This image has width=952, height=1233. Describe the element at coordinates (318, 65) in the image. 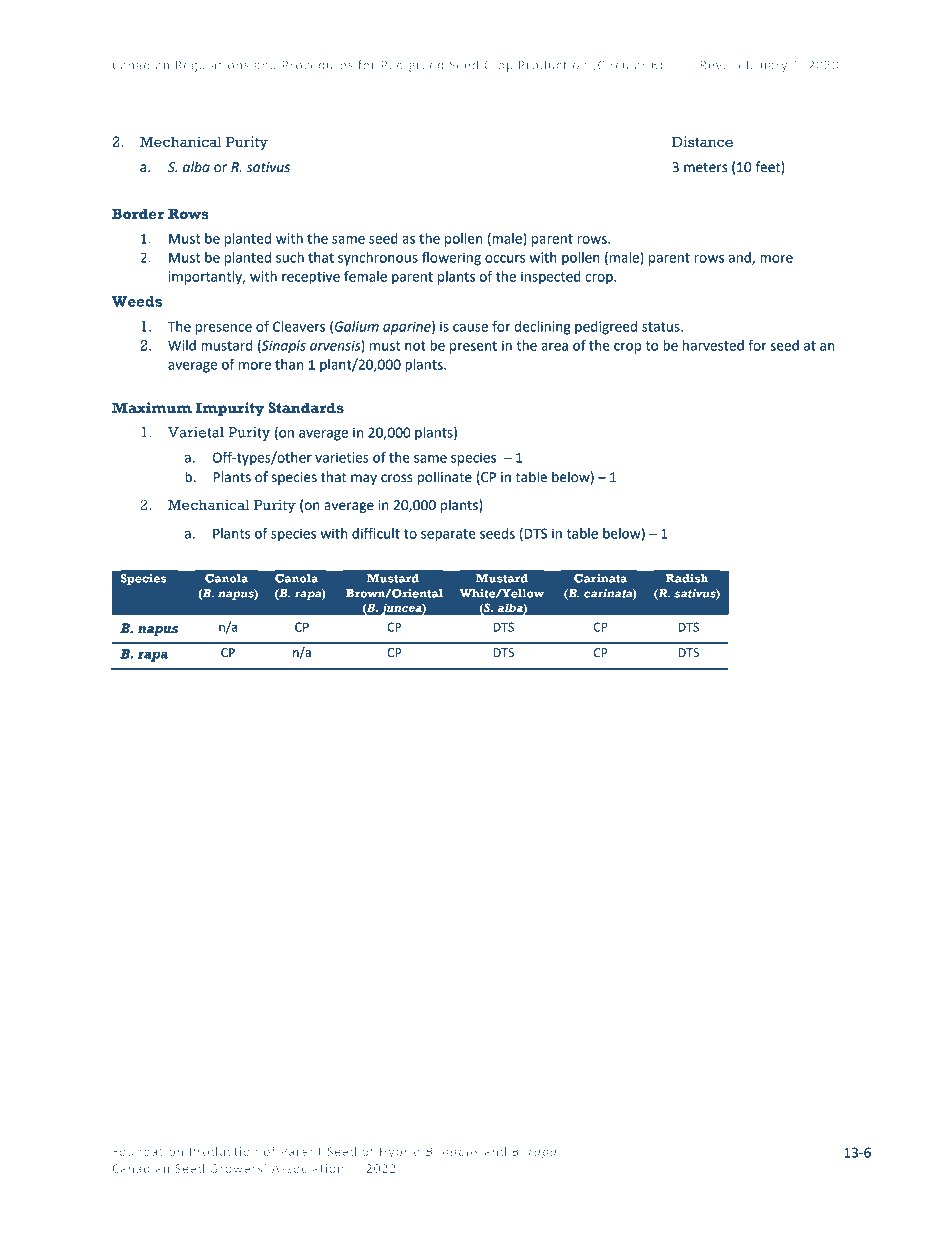

I see `Procedures` at that location.
